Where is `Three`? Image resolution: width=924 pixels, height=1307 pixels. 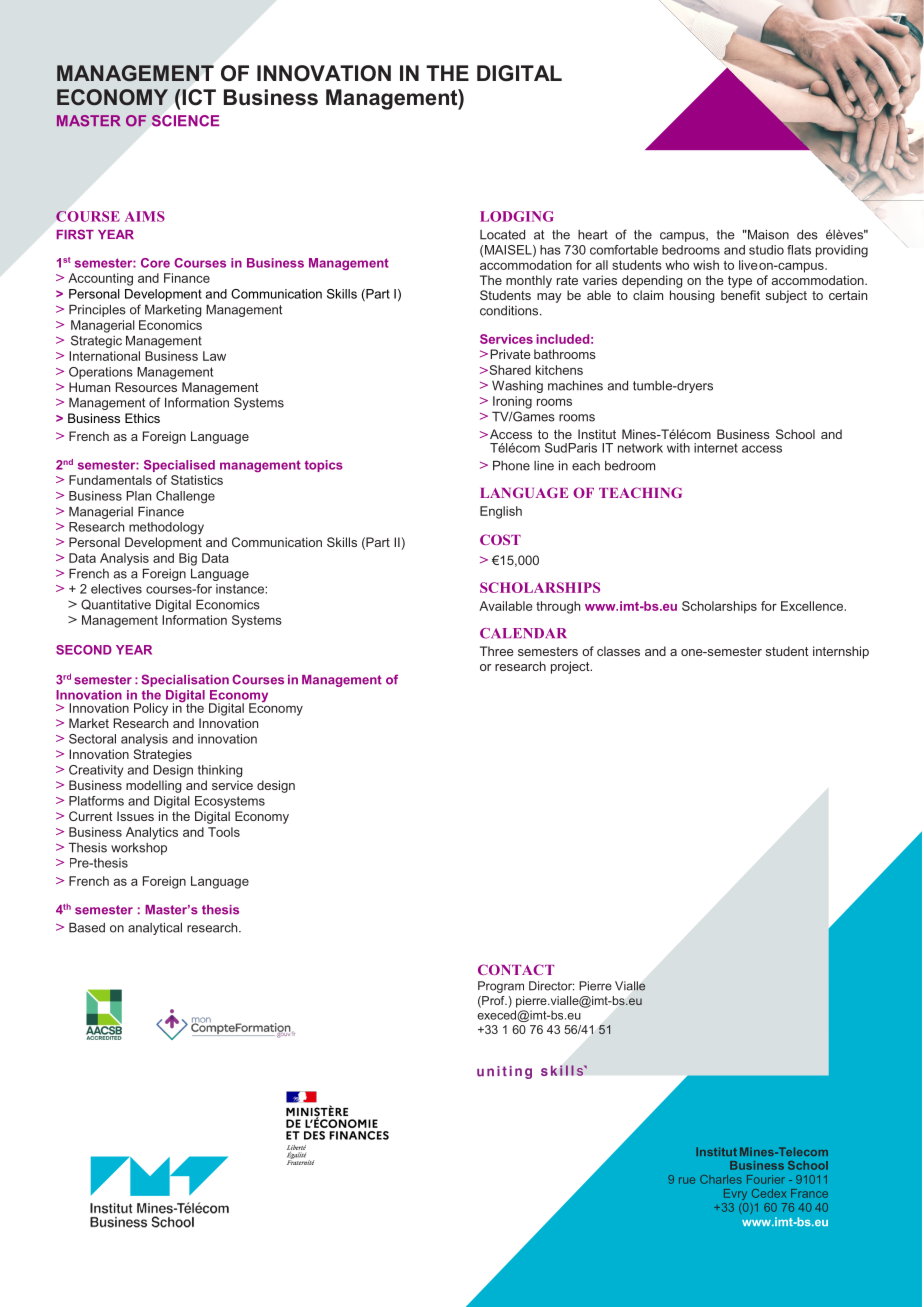 Three is located at coordinates (497, 651).
